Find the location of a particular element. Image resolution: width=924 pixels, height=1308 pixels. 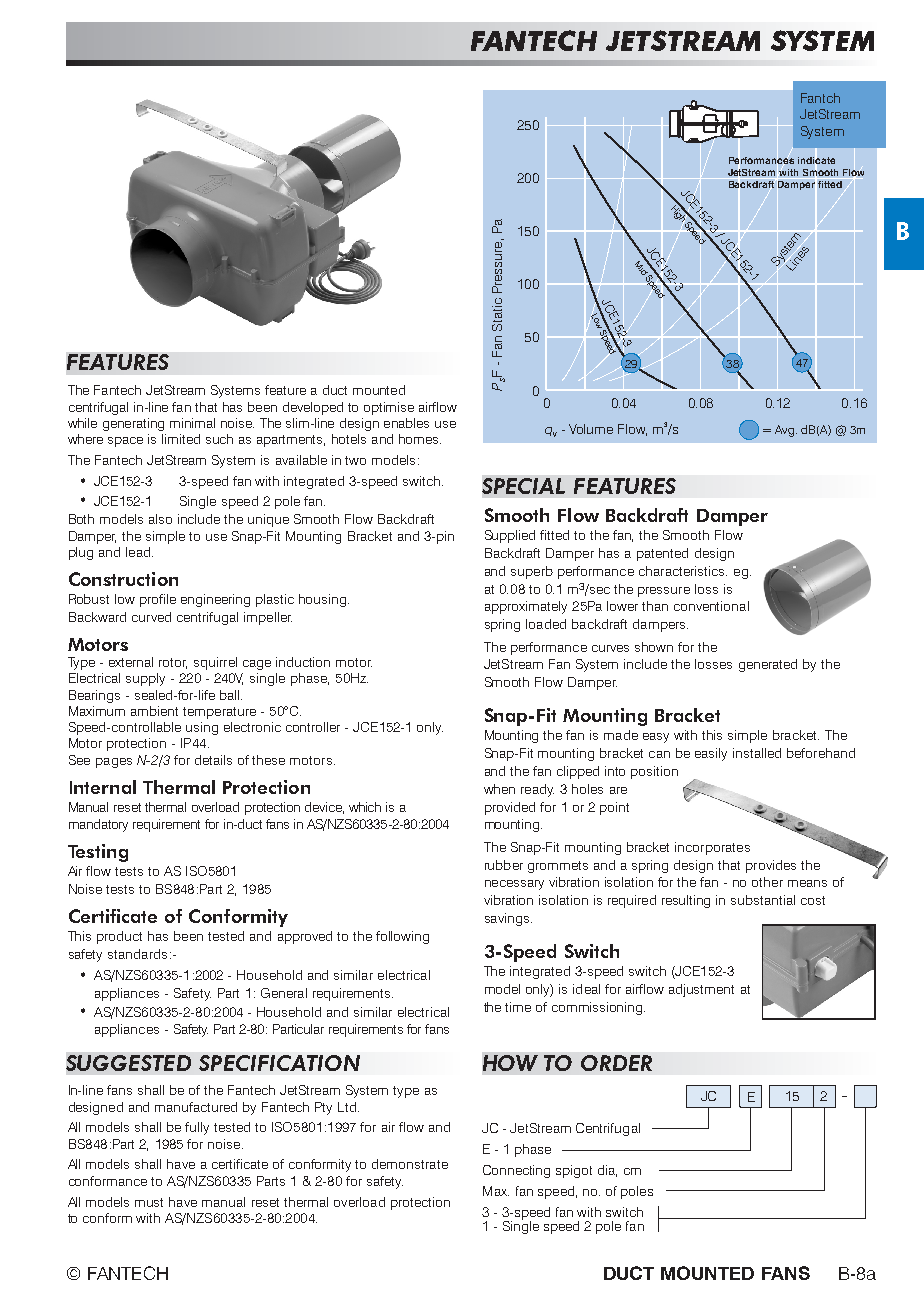

also is located at coordinates (160, 519).
